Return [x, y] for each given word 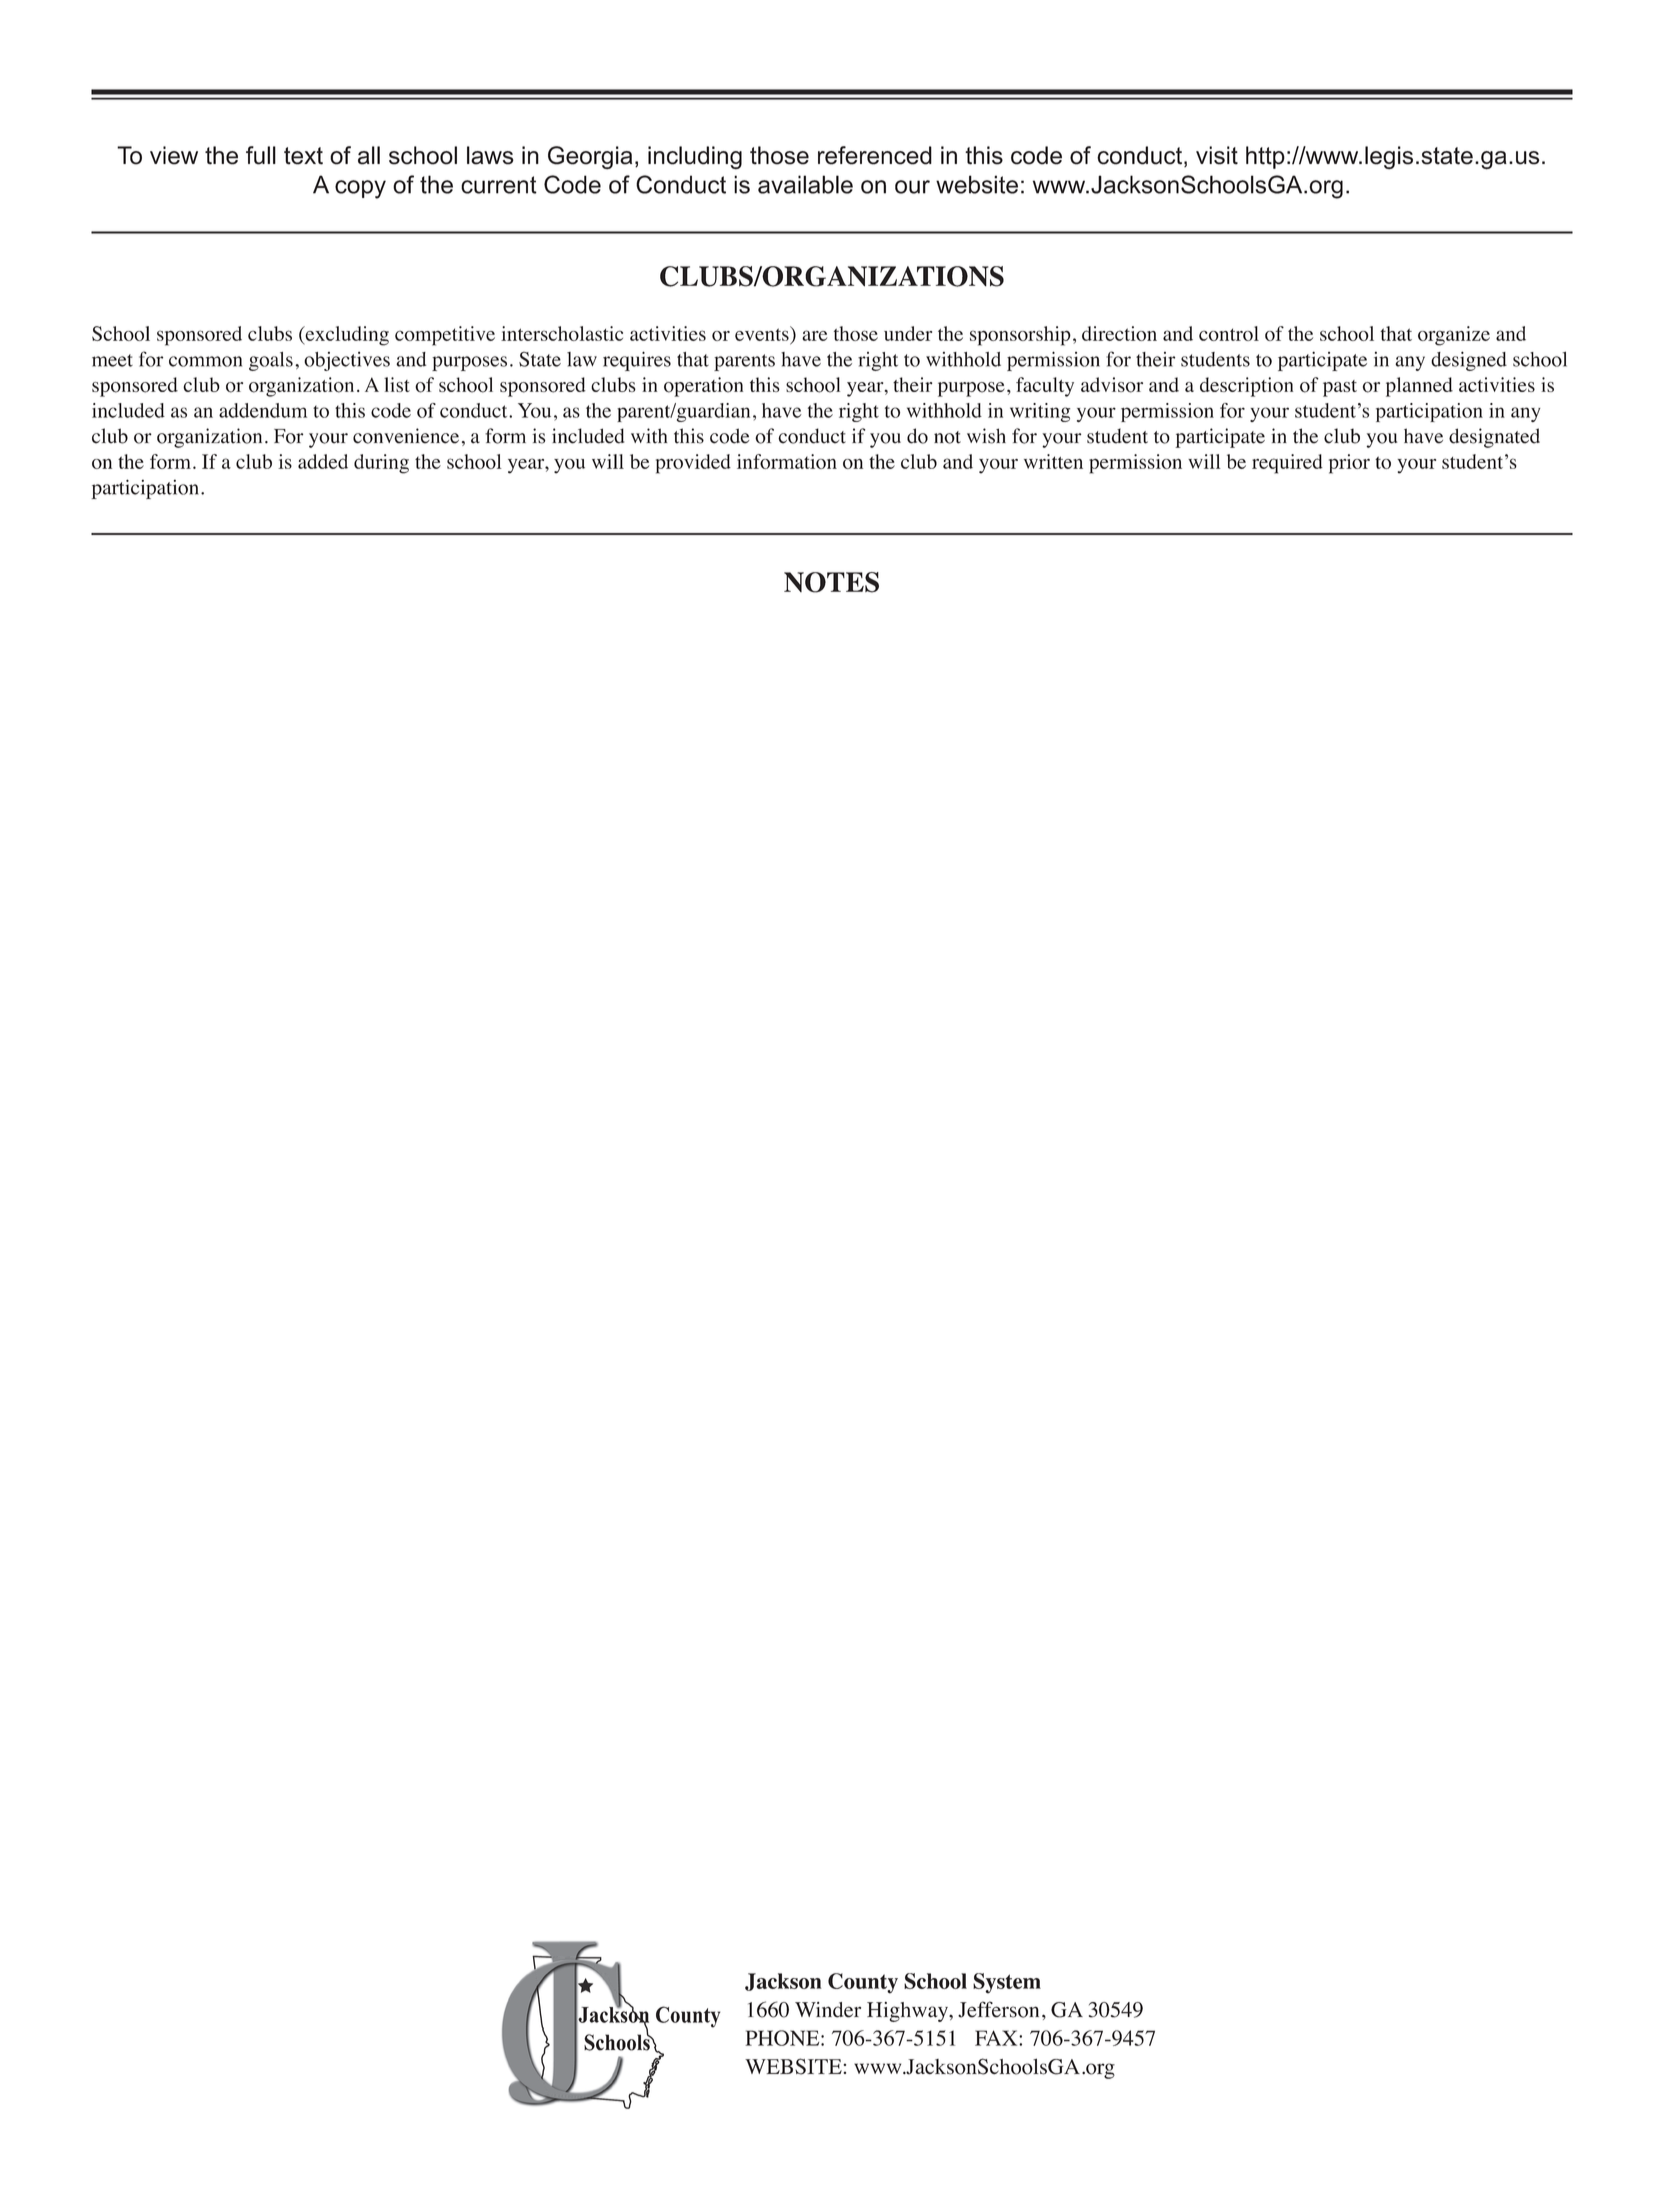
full [261, 155]
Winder [828, 2010]
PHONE [783, 2038]
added [323, 461]
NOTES [831, 582]
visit [1217, 155]
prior [1349, 464]
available [805, 184]
